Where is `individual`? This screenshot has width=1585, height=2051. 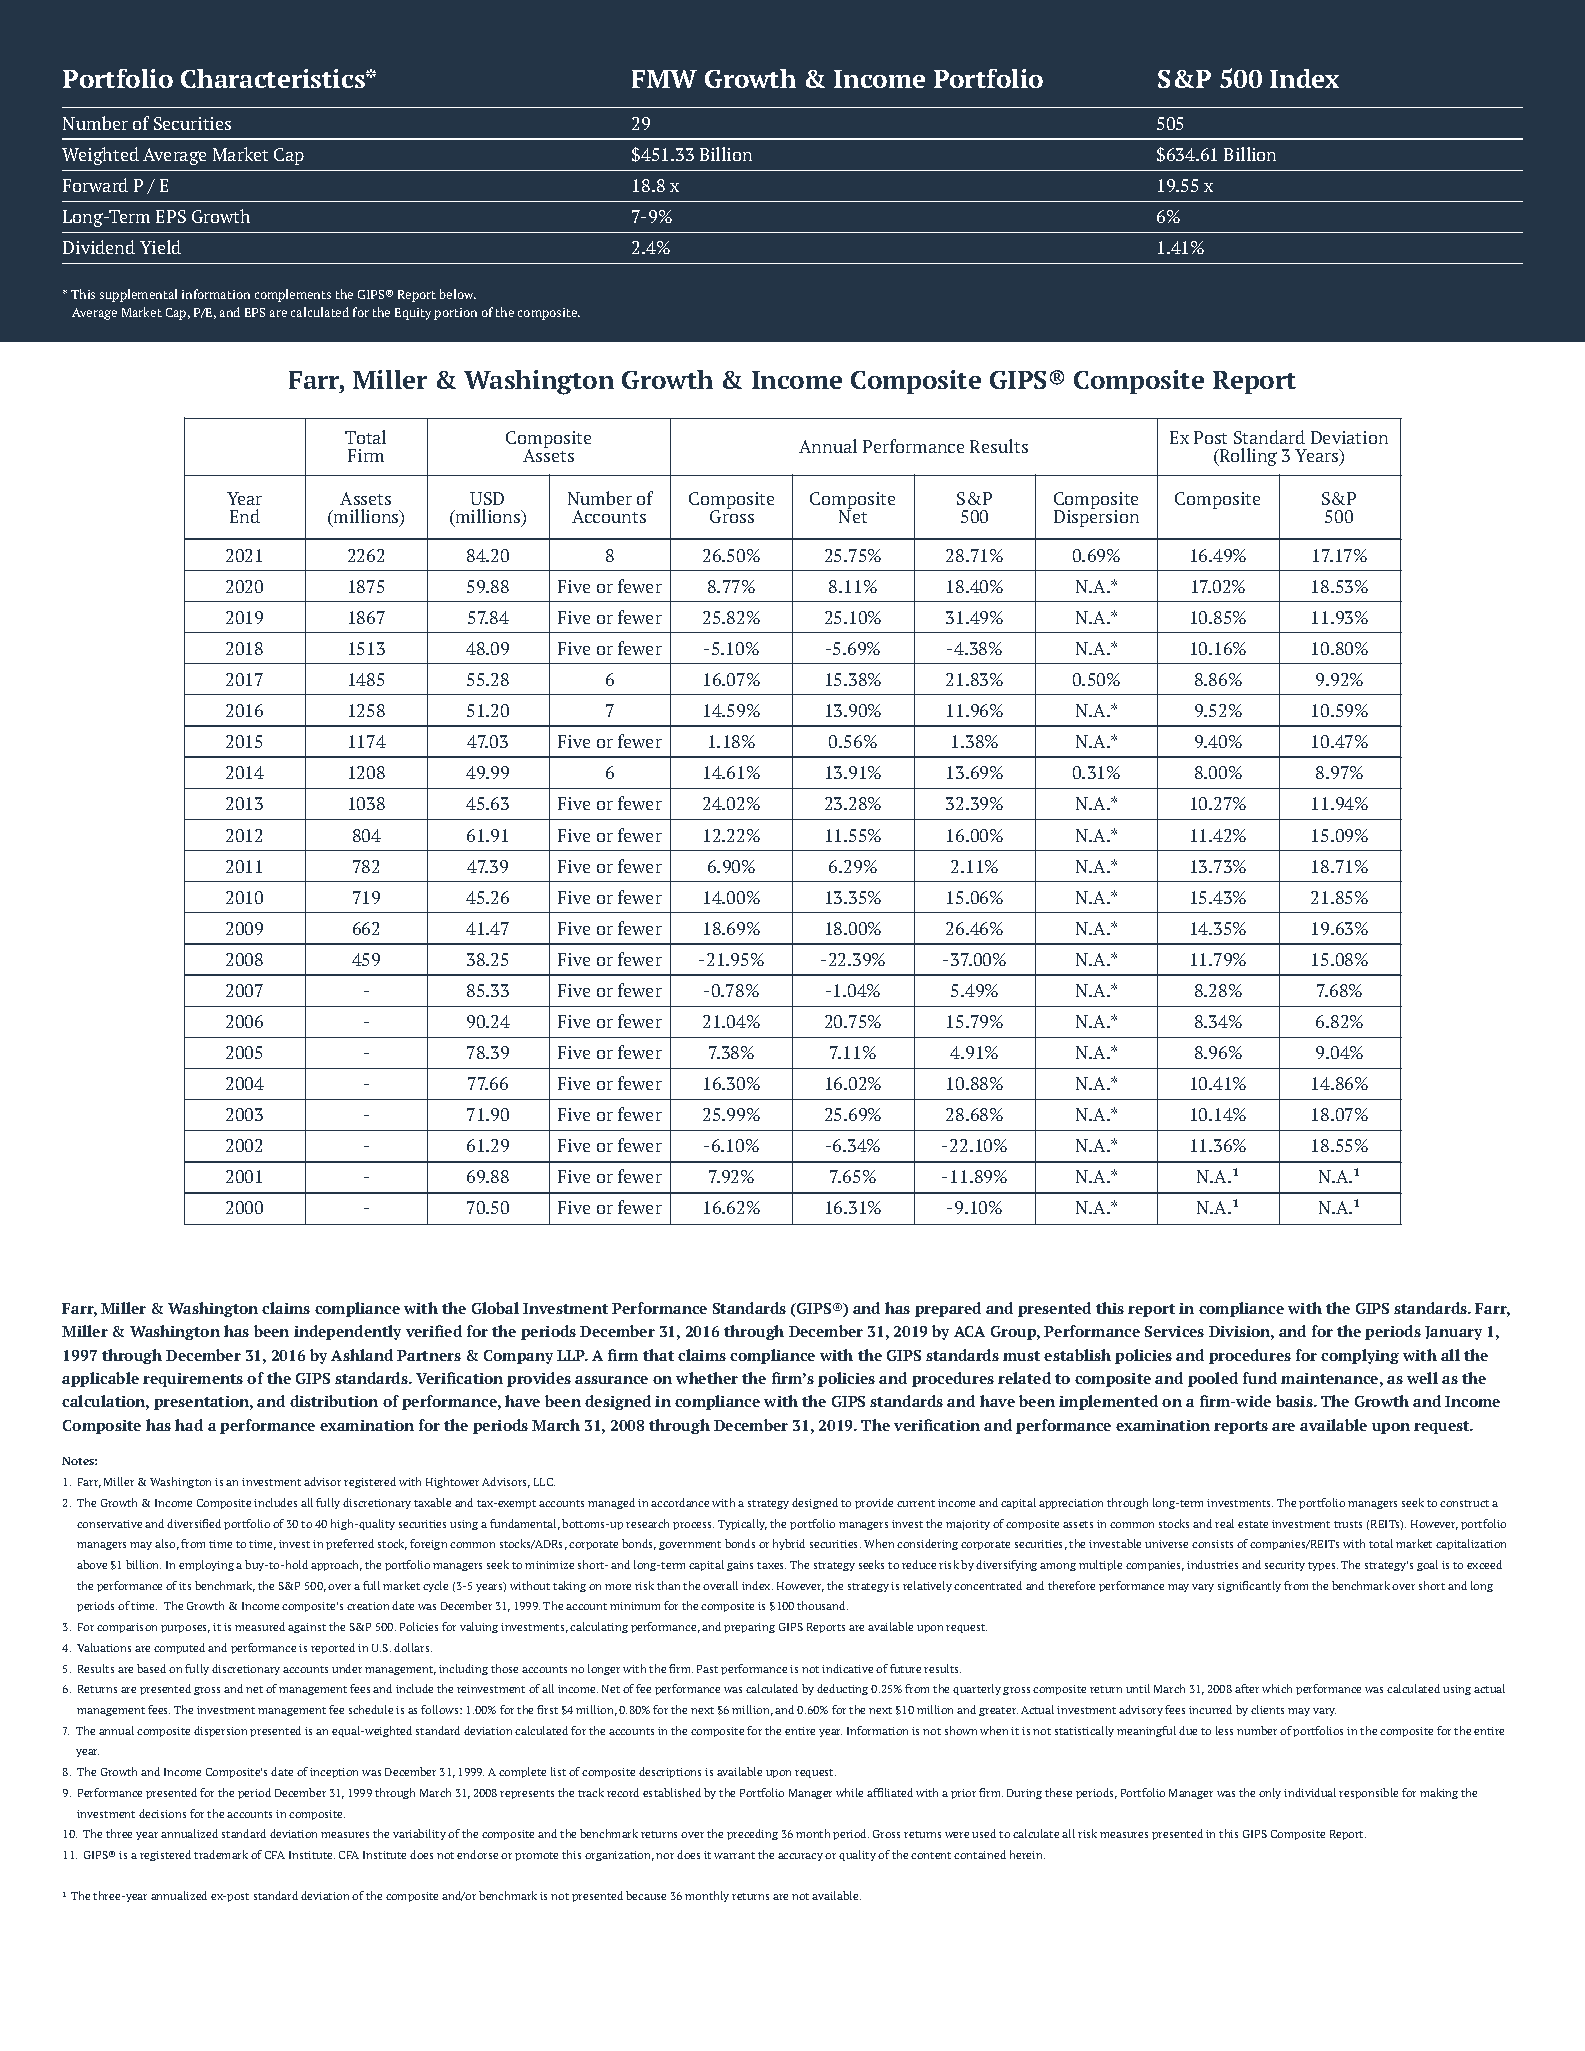 individual is located at coordinates (1310, 1792).
